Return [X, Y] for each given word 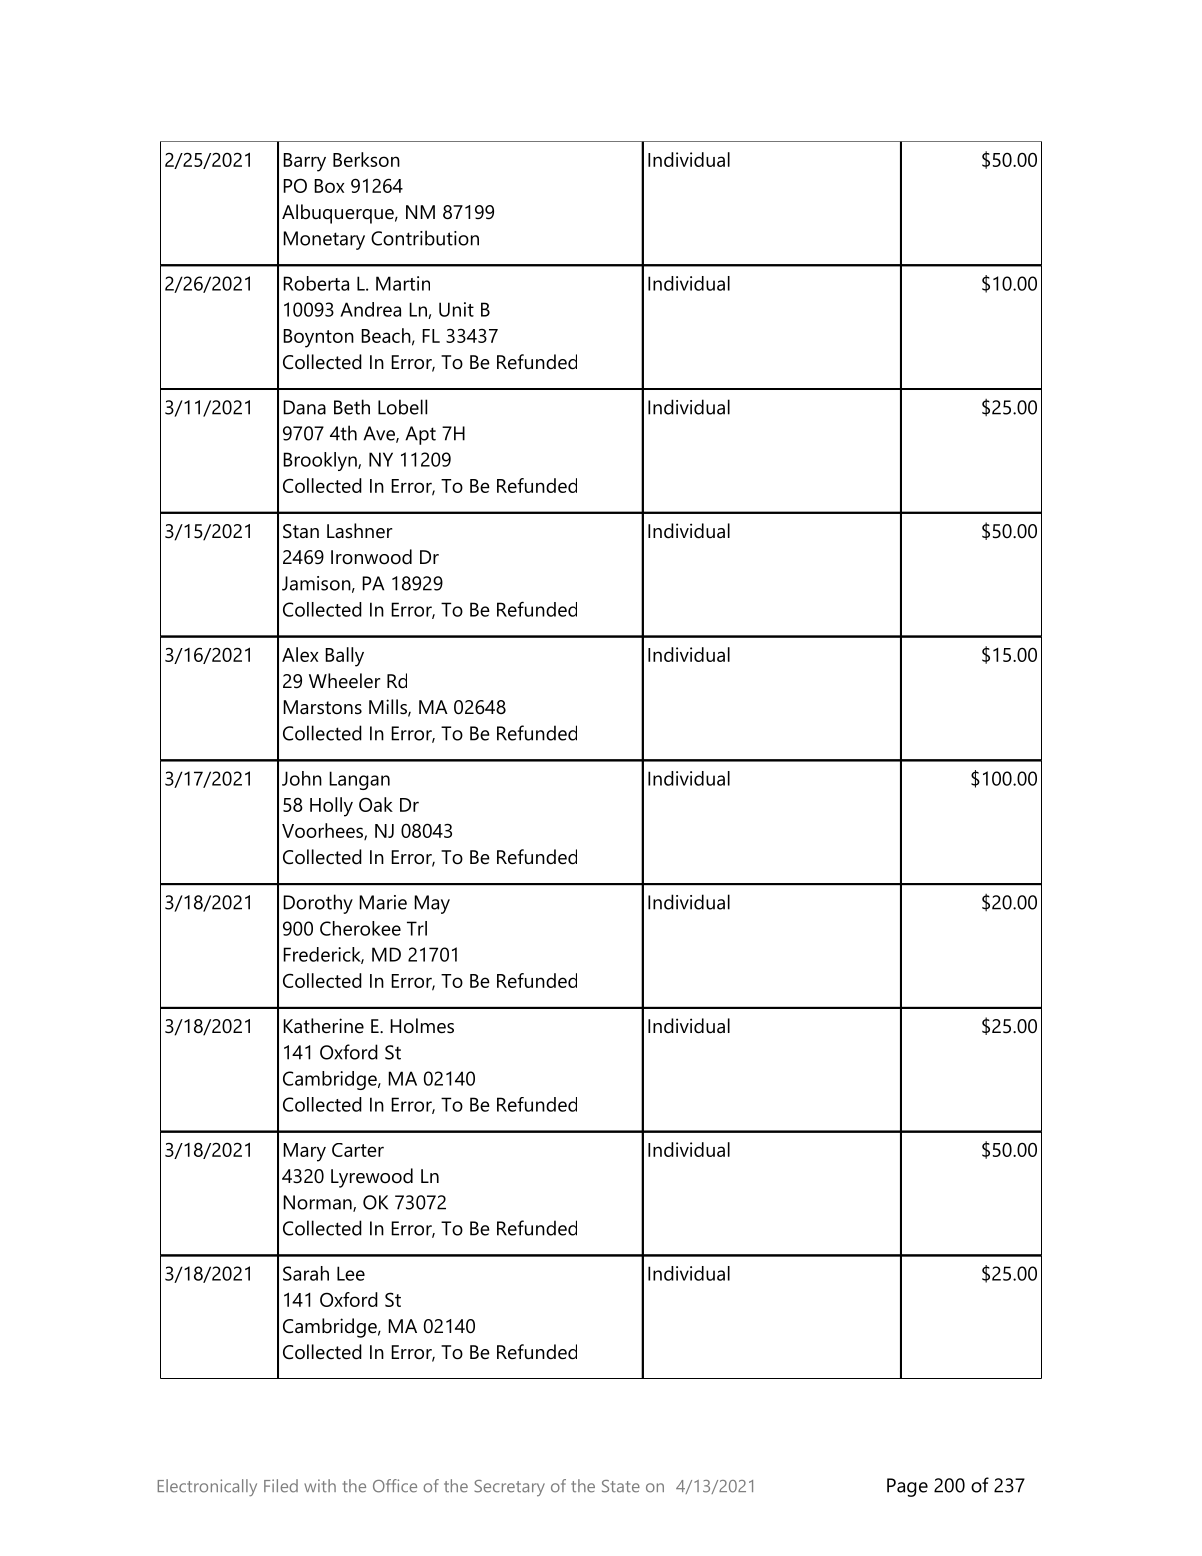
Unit [456, 309]
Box [329, 186]
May [432, 904]
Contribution [425, 238]
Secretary [509, 1488]
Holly [331, 807]
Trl [417, 928]
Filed [281, 1486]
